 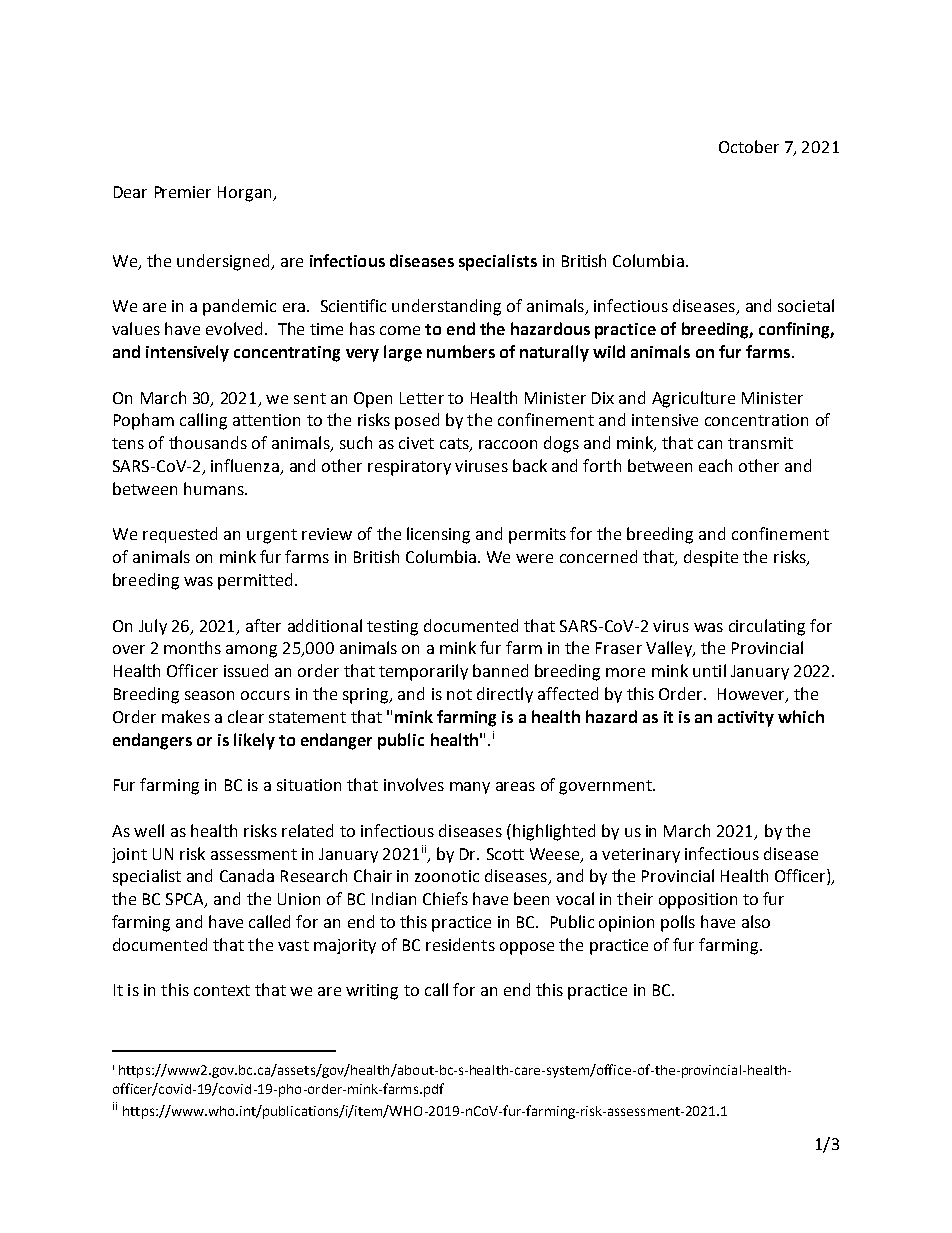 I want to click on However, so click(x=752, y=695).
